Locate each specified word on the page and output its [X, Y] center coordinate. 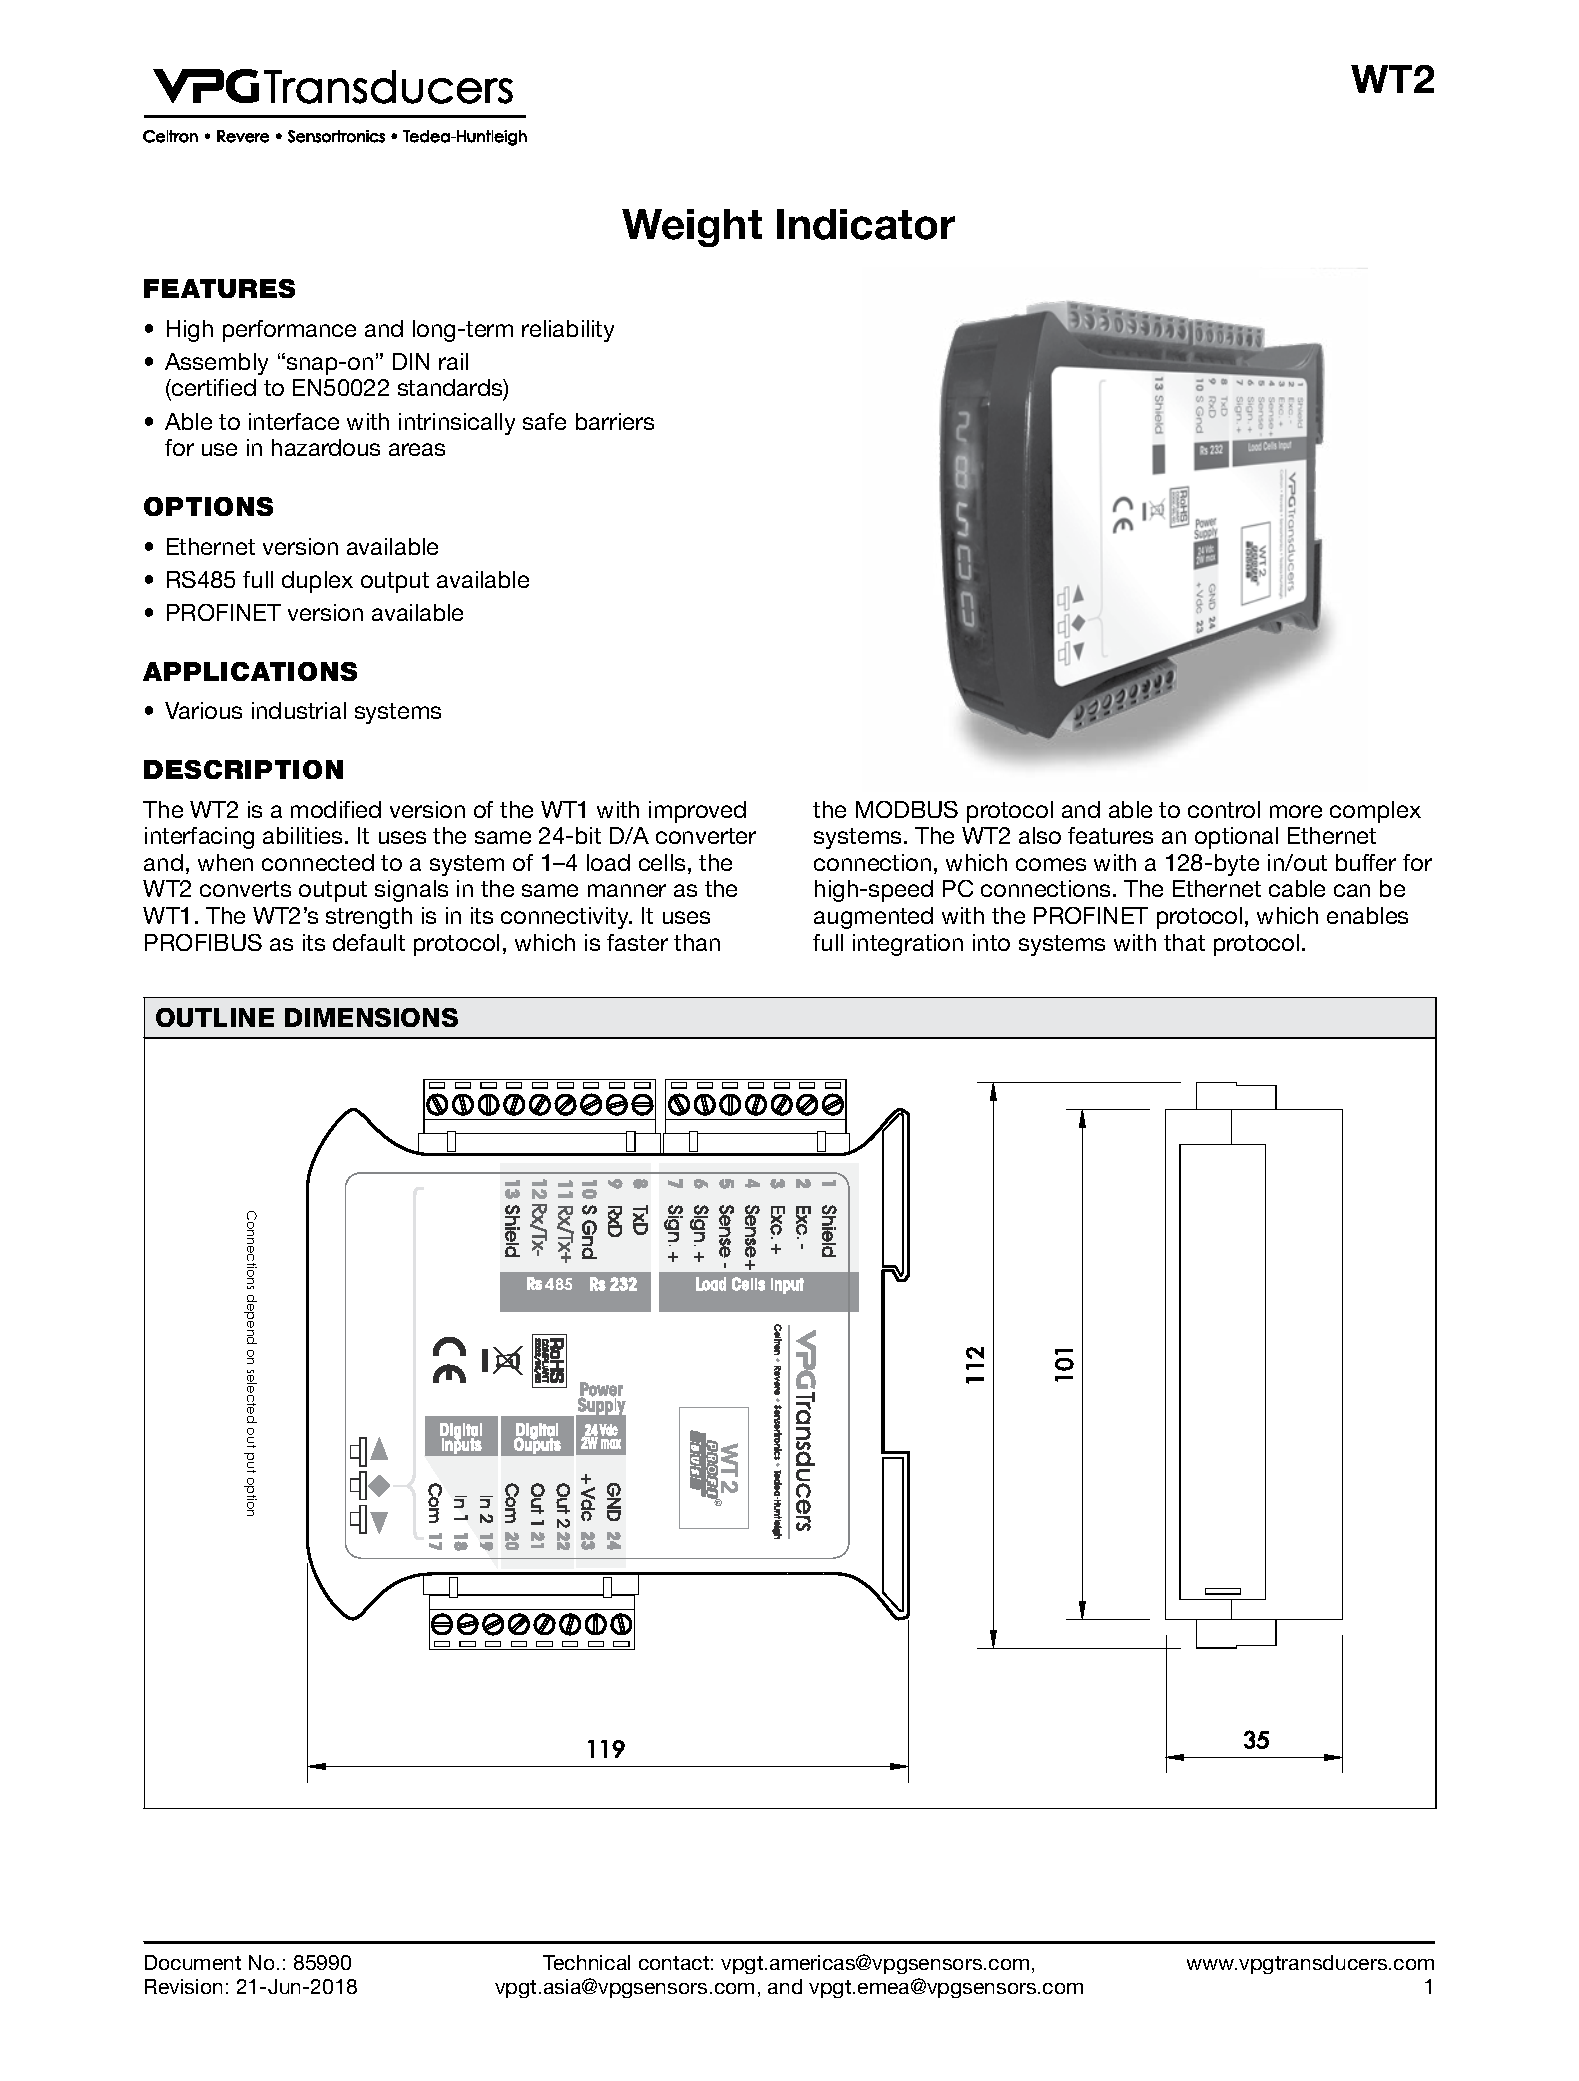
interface [294, 421]
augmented [873, 918]
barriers [615, 421]
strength [369, 918]
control [1224, 809]
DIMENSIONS [371, 1017]
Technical [586, 1962]
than [697, 942]
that [1184, 942]
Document [193, 1962]
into [991, 942]
